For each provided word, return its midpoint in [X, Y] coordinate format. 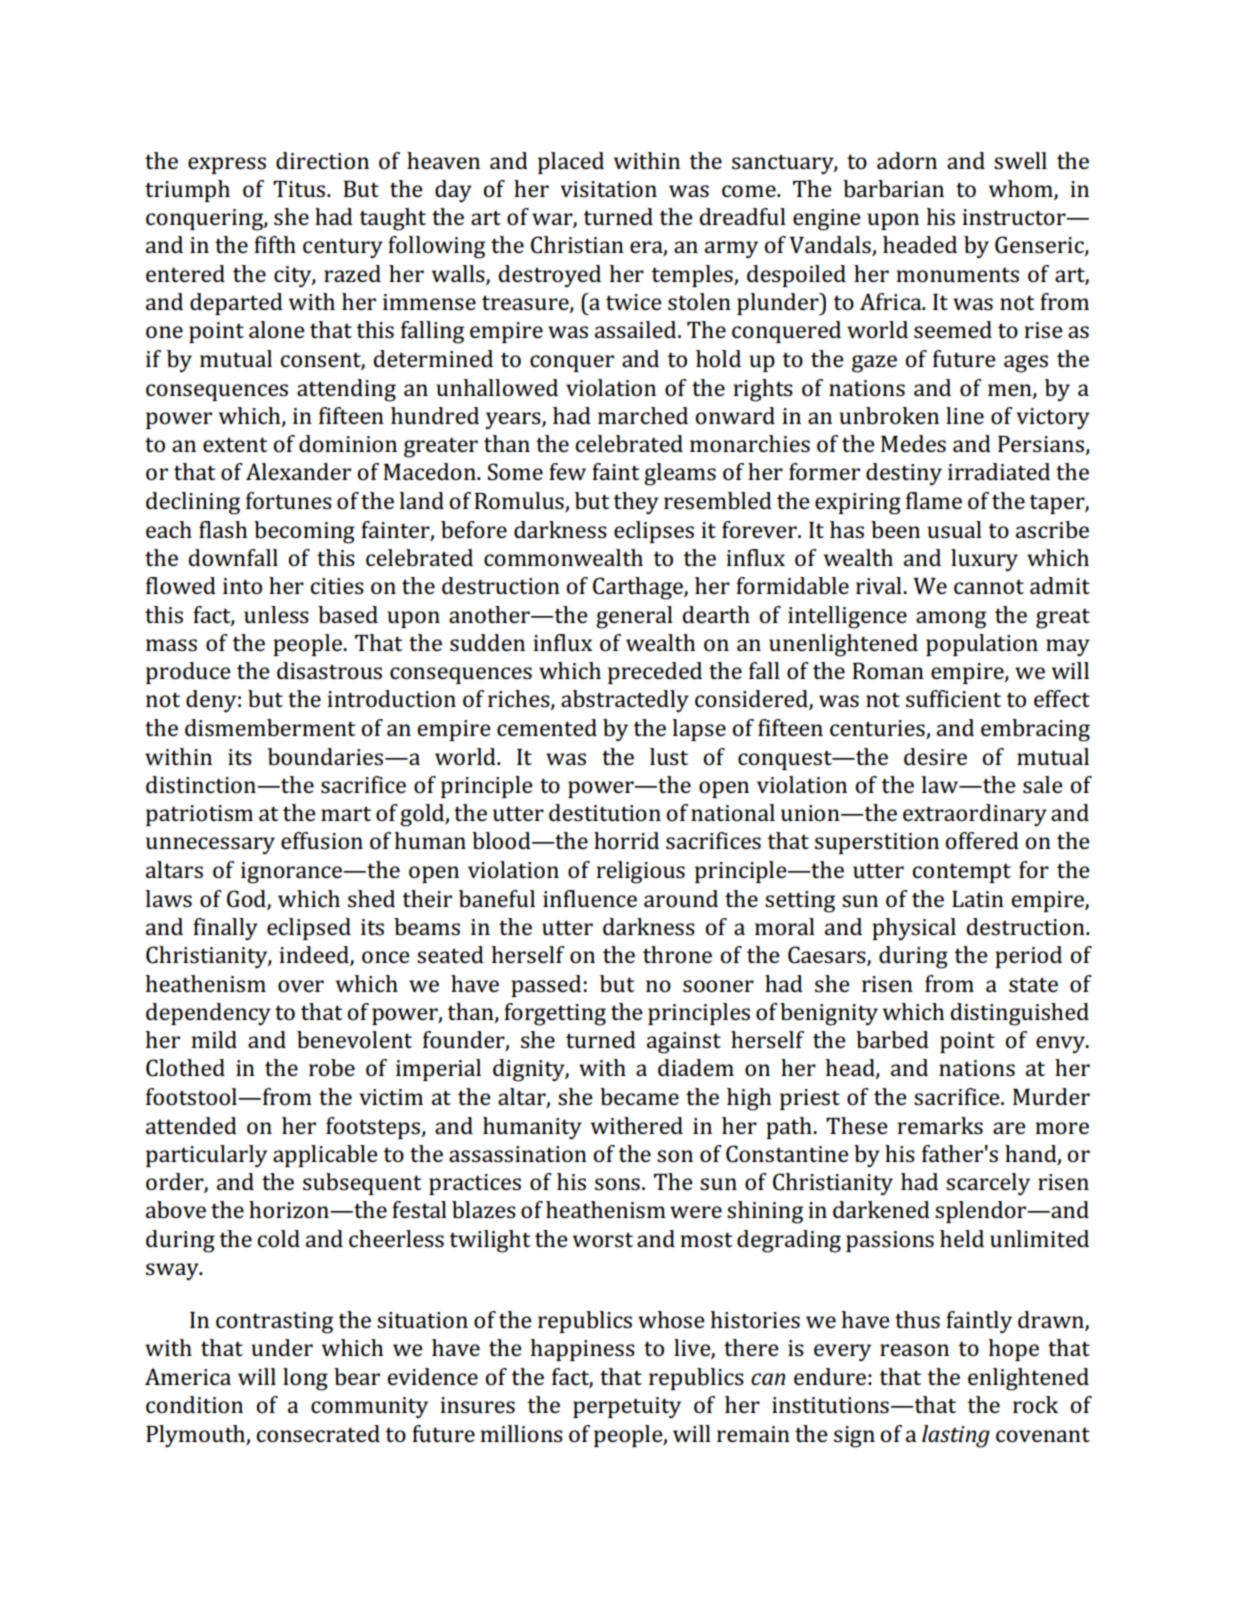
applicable [325, 1156]
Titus [299, 189]
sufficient [953, 698]
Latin [978, 899]
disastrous [329, 671]
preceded [655, 673]
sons [617, 1184]
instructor [1015, 217]
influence [590, 898]
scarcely [988, 1184]
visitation [608, 189]
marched [643, 415]
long [305, 1379]
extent [235, 444]
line [965, 415]
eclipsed [309, 929]
